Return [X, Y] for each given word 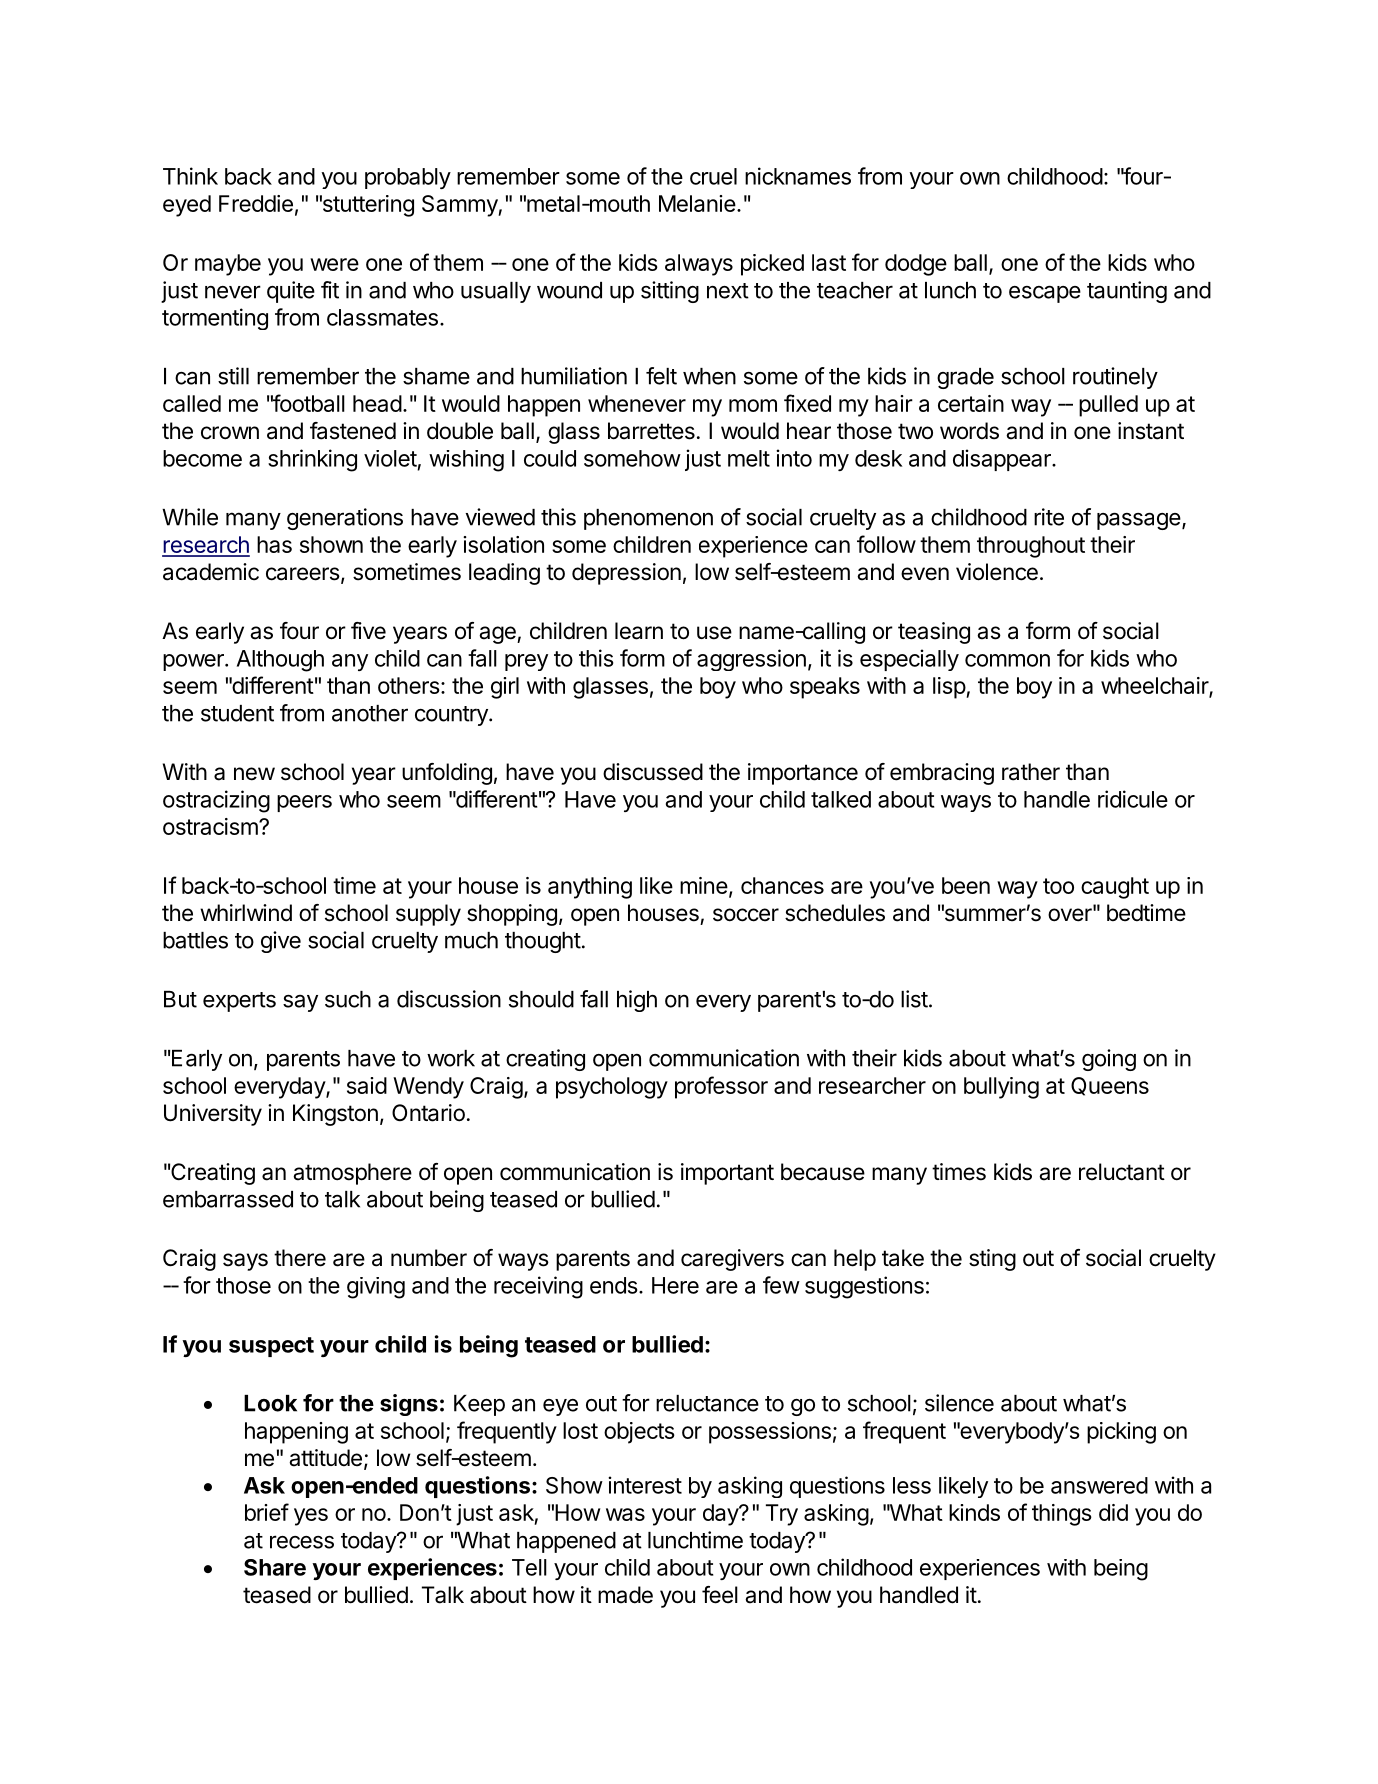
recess [302, 1542]
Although [280, 661]
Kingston [335, 1115]
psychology [612, 1088]
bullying [1001, 1088]
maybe [228, 265]
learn [639, 631]
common [1007, 660]
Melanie [697, 203]
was [625, 1514]
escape [1045, 294]
